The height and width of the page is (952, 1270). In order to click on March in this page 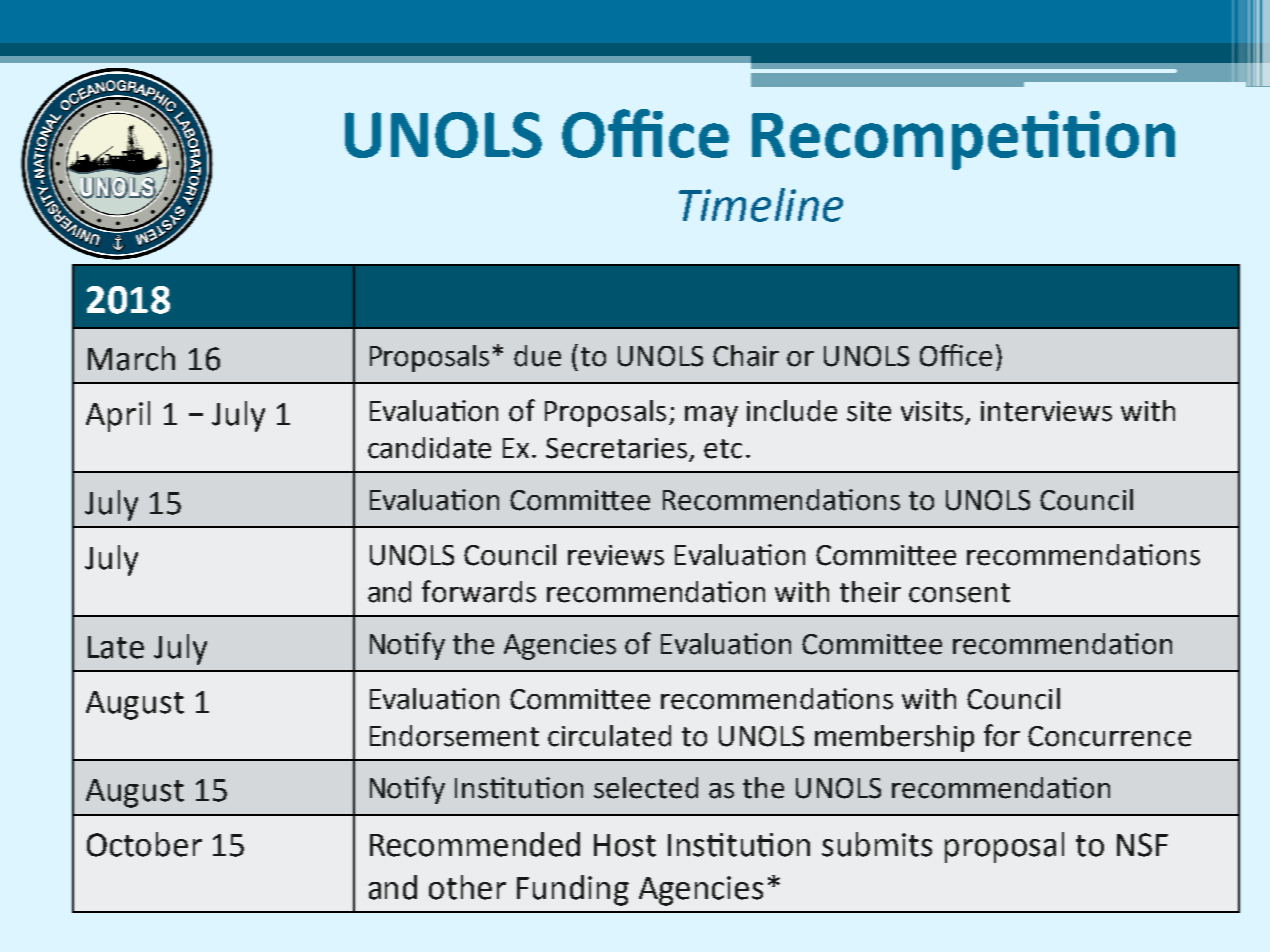, I will do `click(131, 358)`.
